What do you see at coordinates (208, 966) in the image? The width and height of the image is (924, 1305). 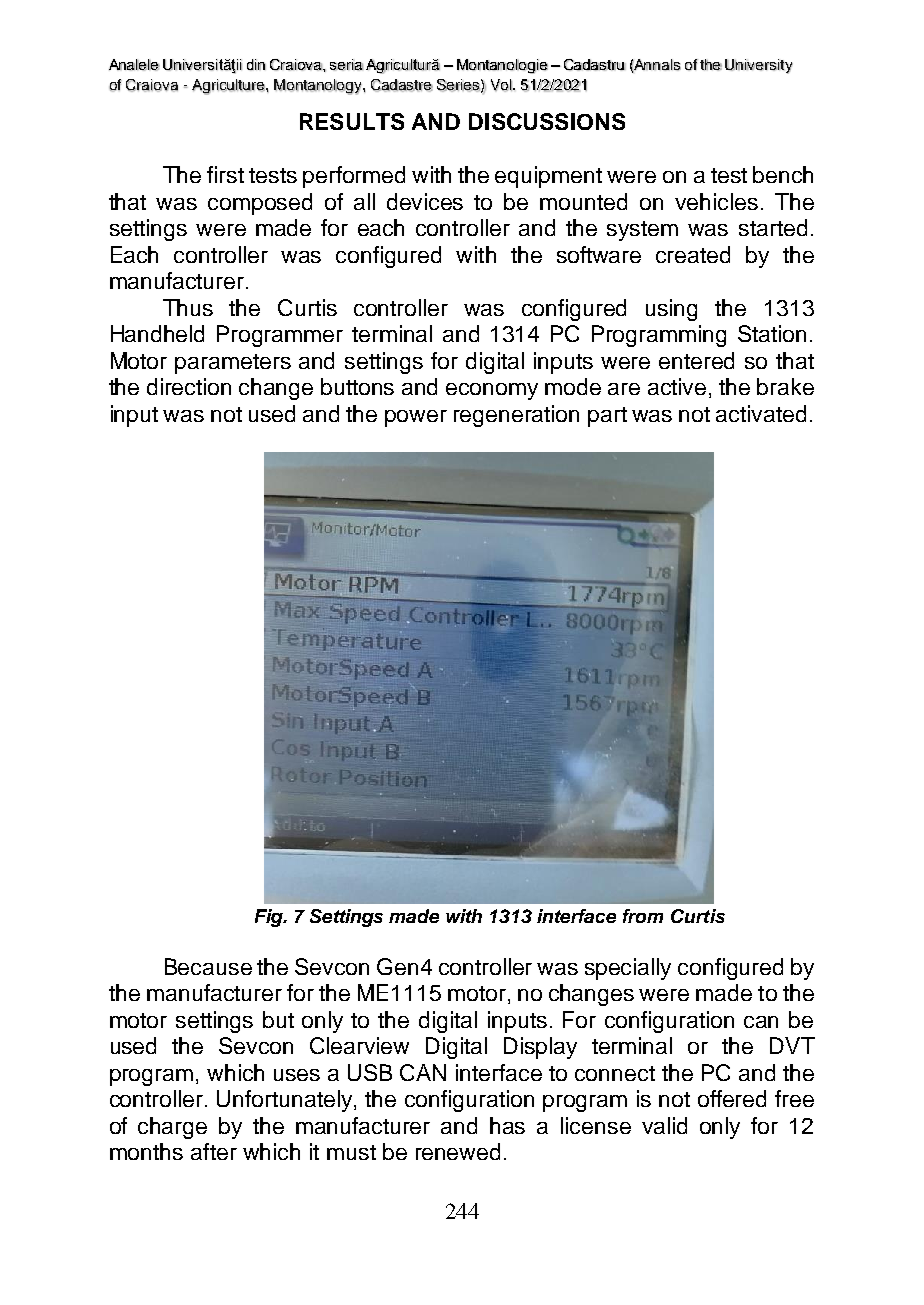 I see `Because` at bounding box center [208, 966].
